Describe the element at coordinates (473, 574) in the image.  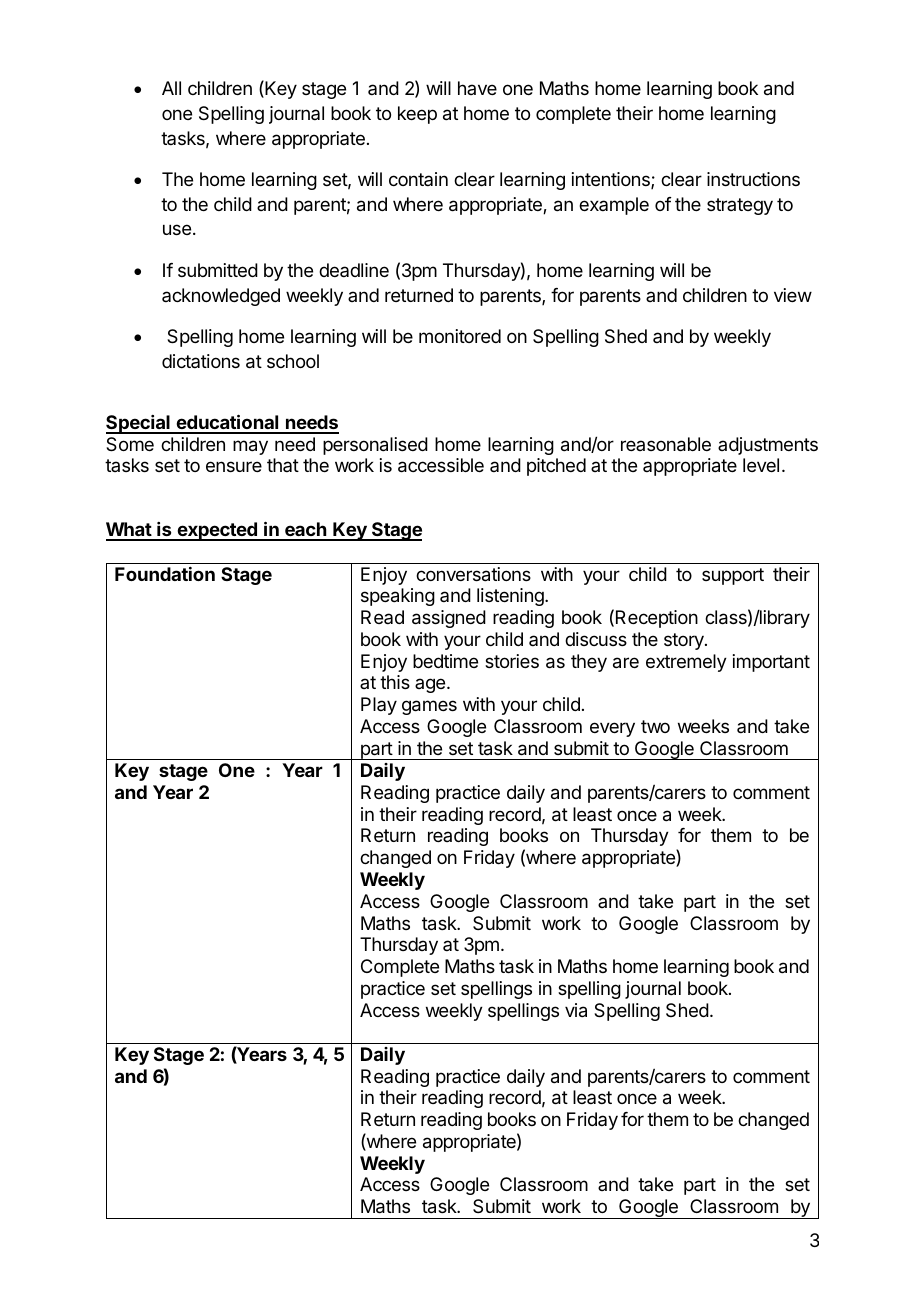
I see `conversations` at that location.
